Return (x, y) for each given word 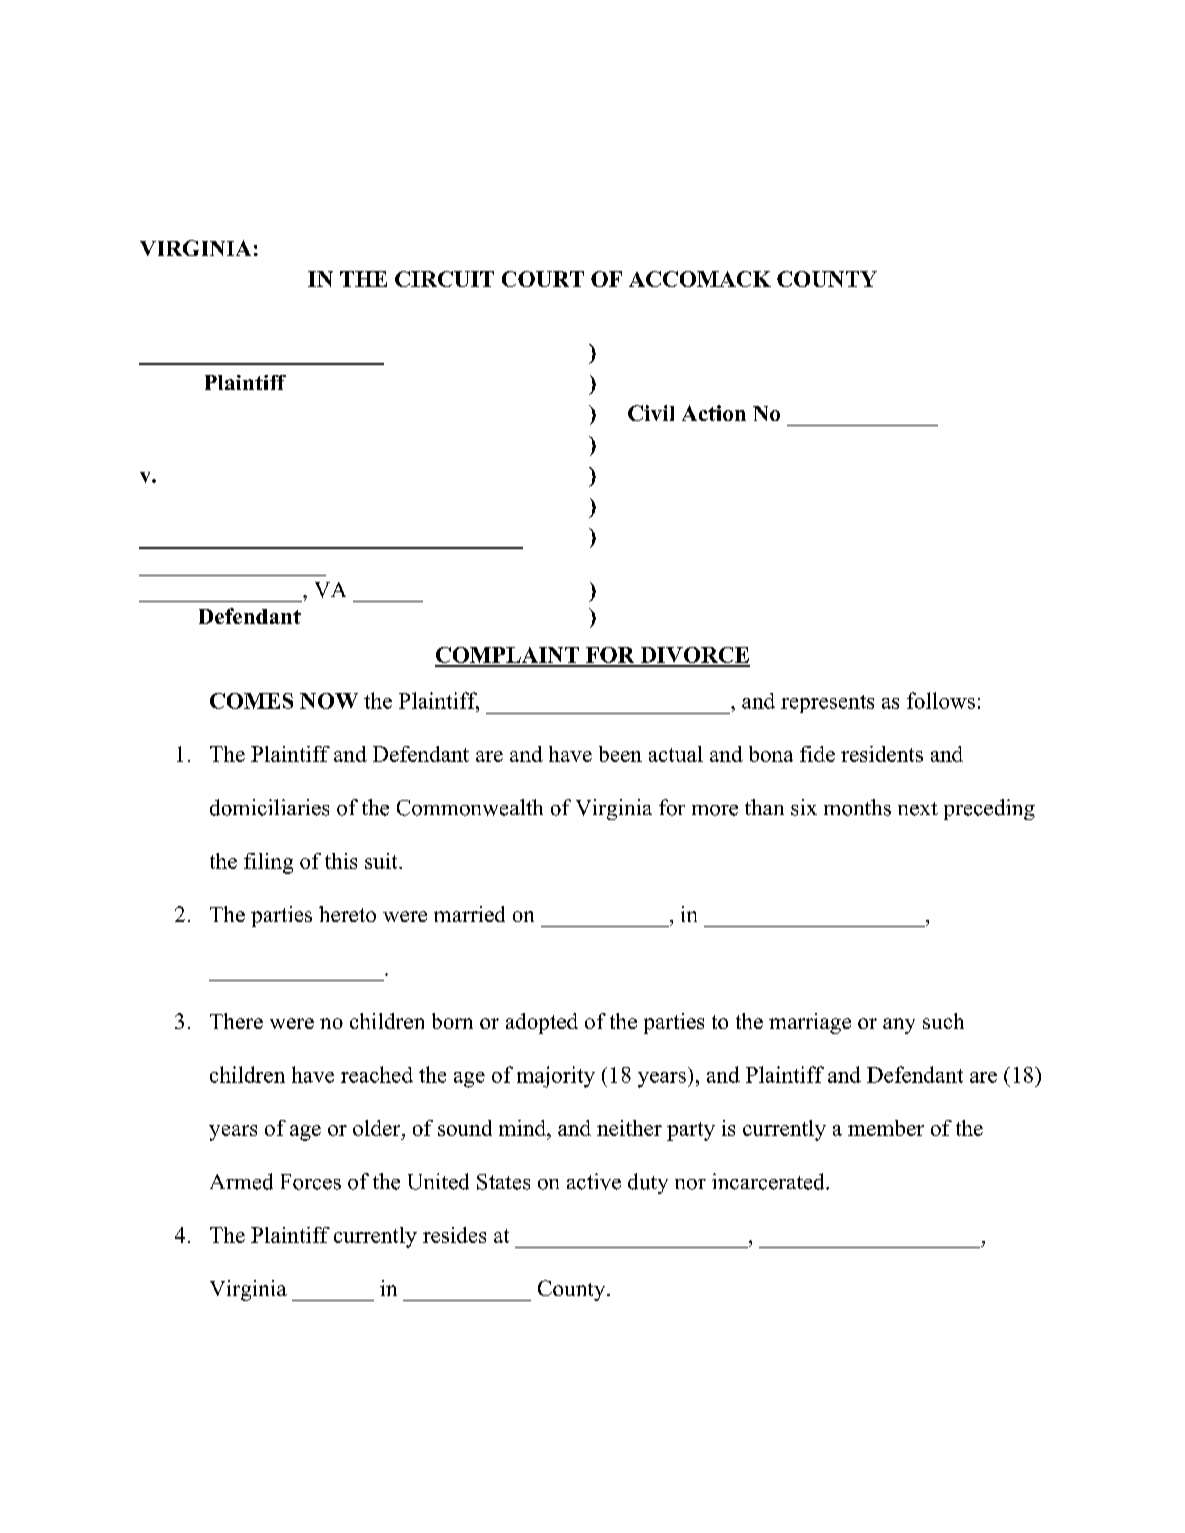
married (469, 914)
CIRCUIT (444, 279)
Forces (311, 1182)
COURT (543, 279)
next (918, 809)
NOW (329, 701)
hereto (347, 914)
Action (714, 413)
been (620, 754)
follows (941, 700)
